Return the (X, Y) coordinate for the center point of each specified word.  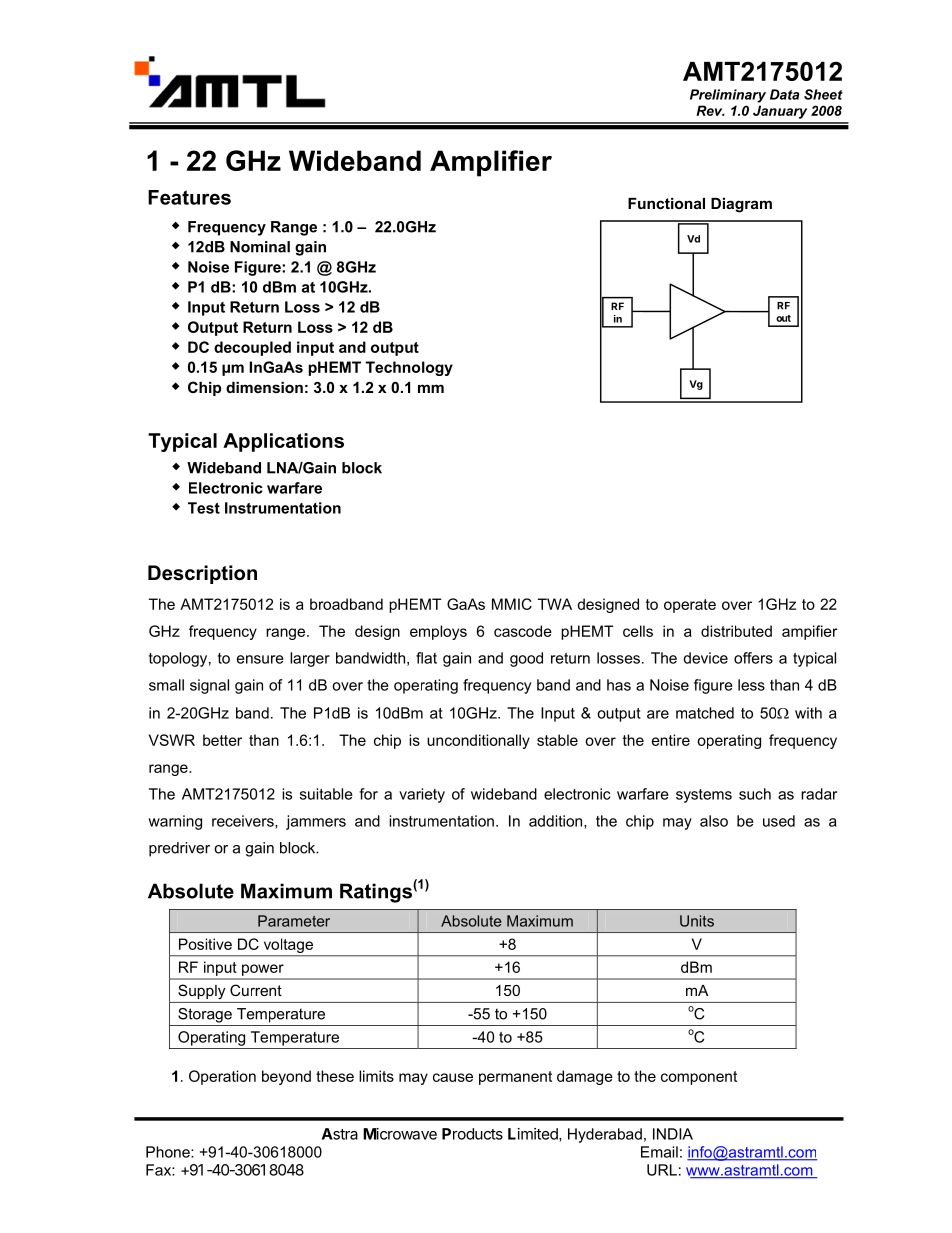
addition (557, 822)
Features (189, 197)
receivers (244, 822)
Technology (409, 368)
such (755, 794)
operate (690, 606)
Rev (710, 110)
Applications (283, 442)
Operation (222, 1077)
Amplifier (491, 163)
